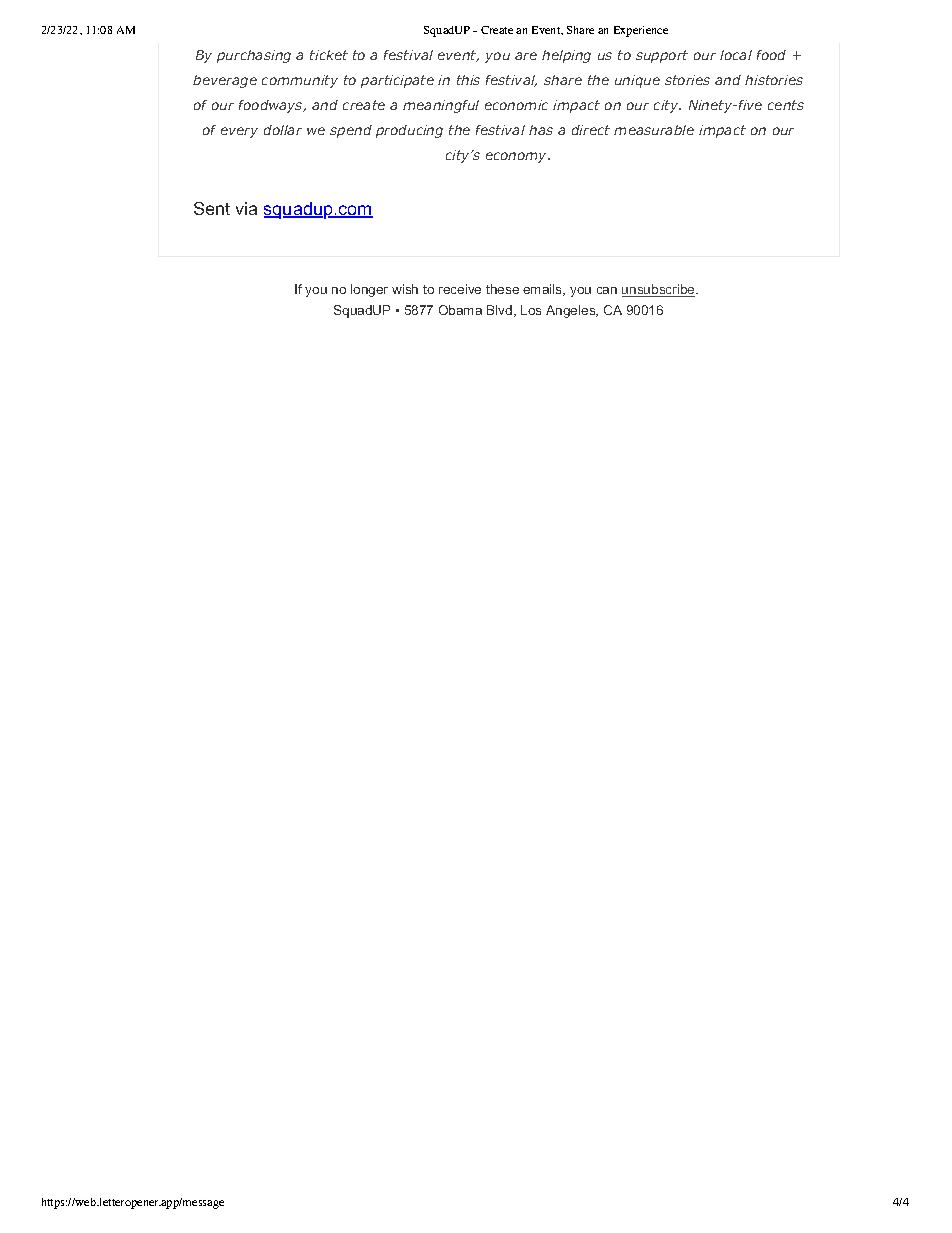 The width and height of the document is (952, 1233). Describe the element at coordinates (659, 290) in the document. I see `unsubscribe` at that location.
